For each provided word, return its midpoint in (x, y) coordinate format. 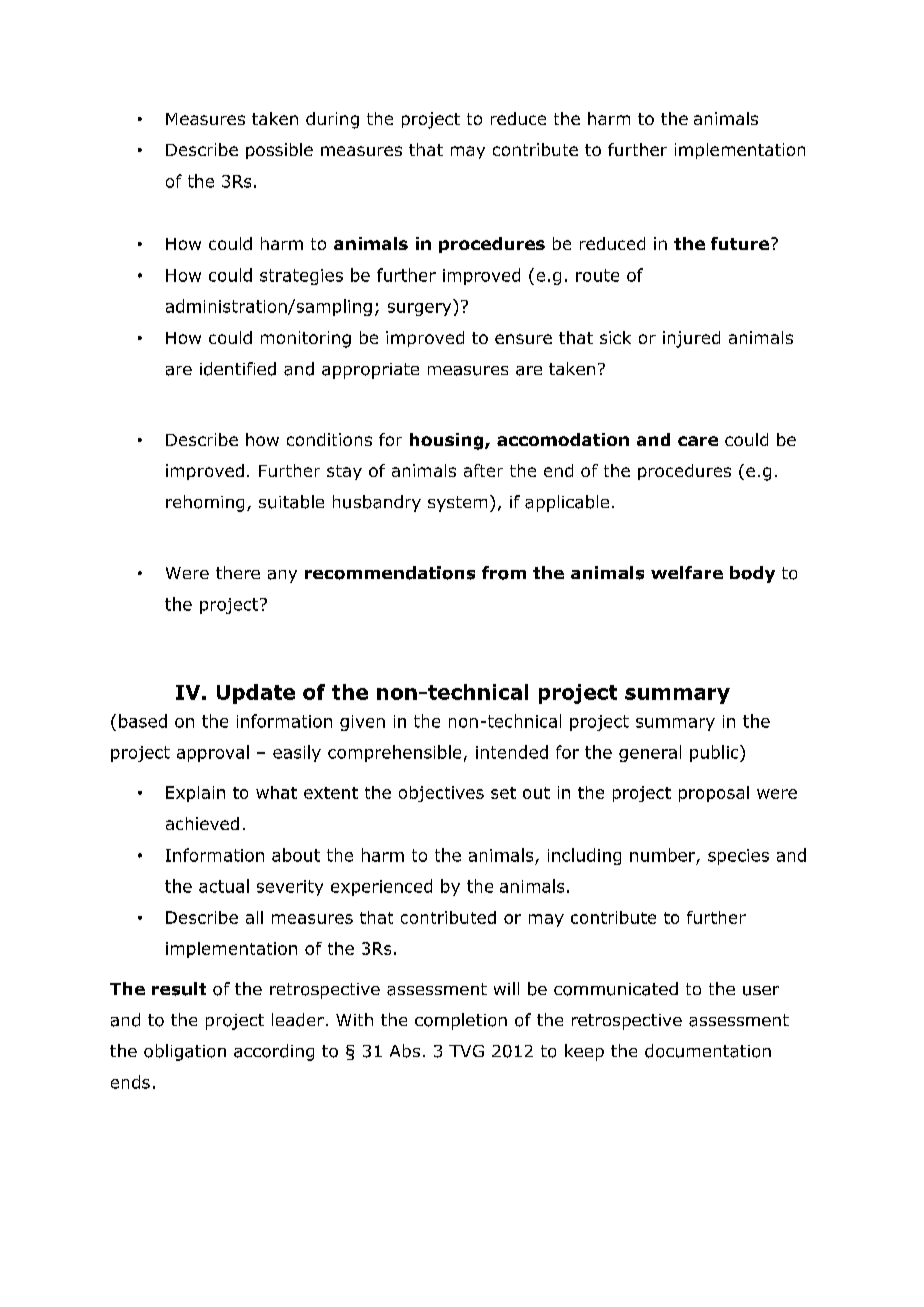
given (362, 723)
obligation (185, 1052)
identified (238, 369)
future (740, 243)
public (715, 753)
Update (256, 694)
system (457, 504)
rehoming (205, 503)
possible (279, 151)
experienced (381, 887)
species (738, 857)
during (332, 120)
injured (691, 339)
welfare (687, 572)
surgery (419, 309)
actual (224, 886)
